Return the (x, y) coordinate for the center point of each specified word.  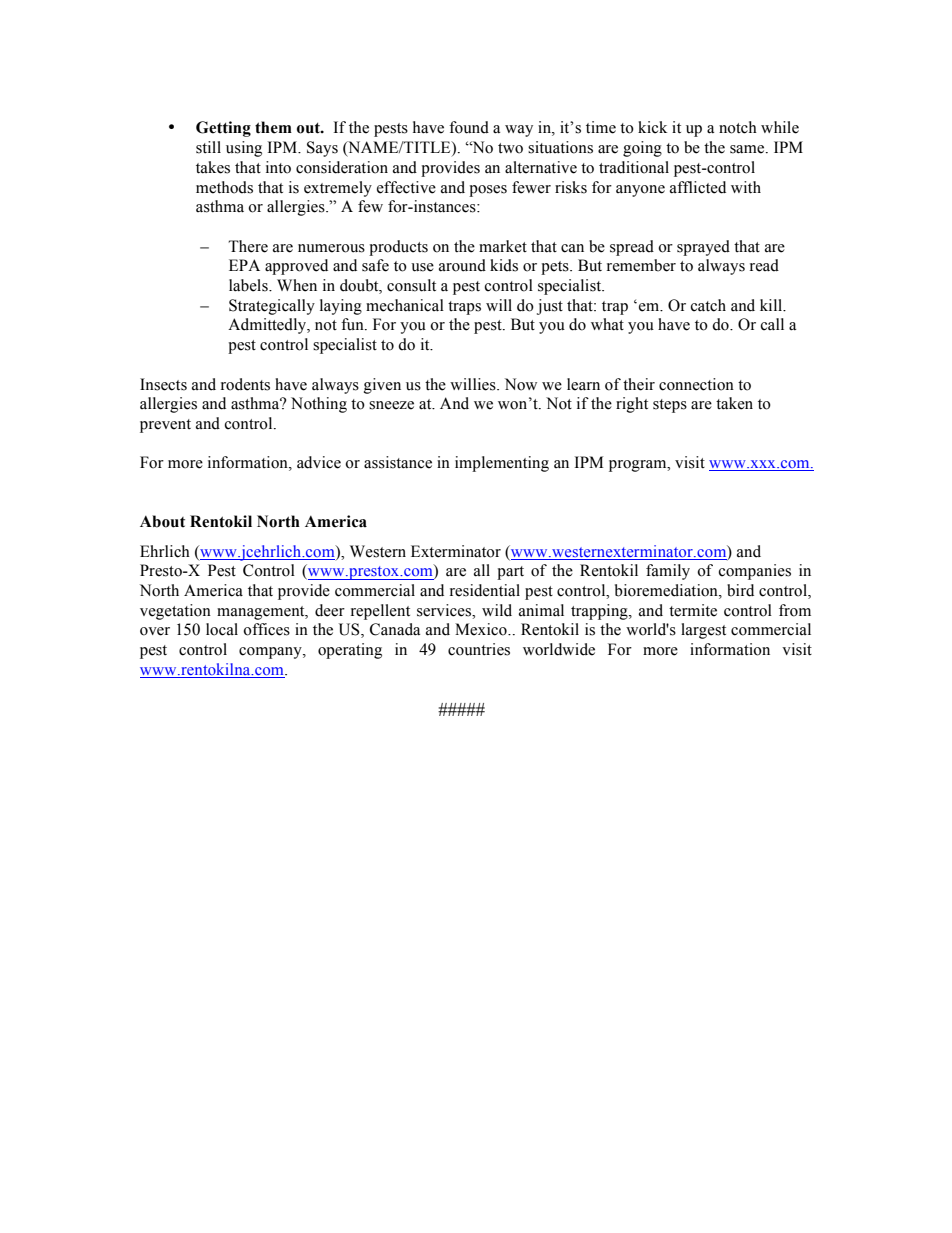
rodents (245, 384)
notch (738, 127)
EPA (244, 265)
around (462, 265)
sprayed (703, 248)
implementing (502, 464)
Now (521, 384)
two (510, 148)
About (162, 521)
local (222, 629)
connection (696, 384)
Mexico (482, 629)
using (244, 149)
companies (755, 572)
